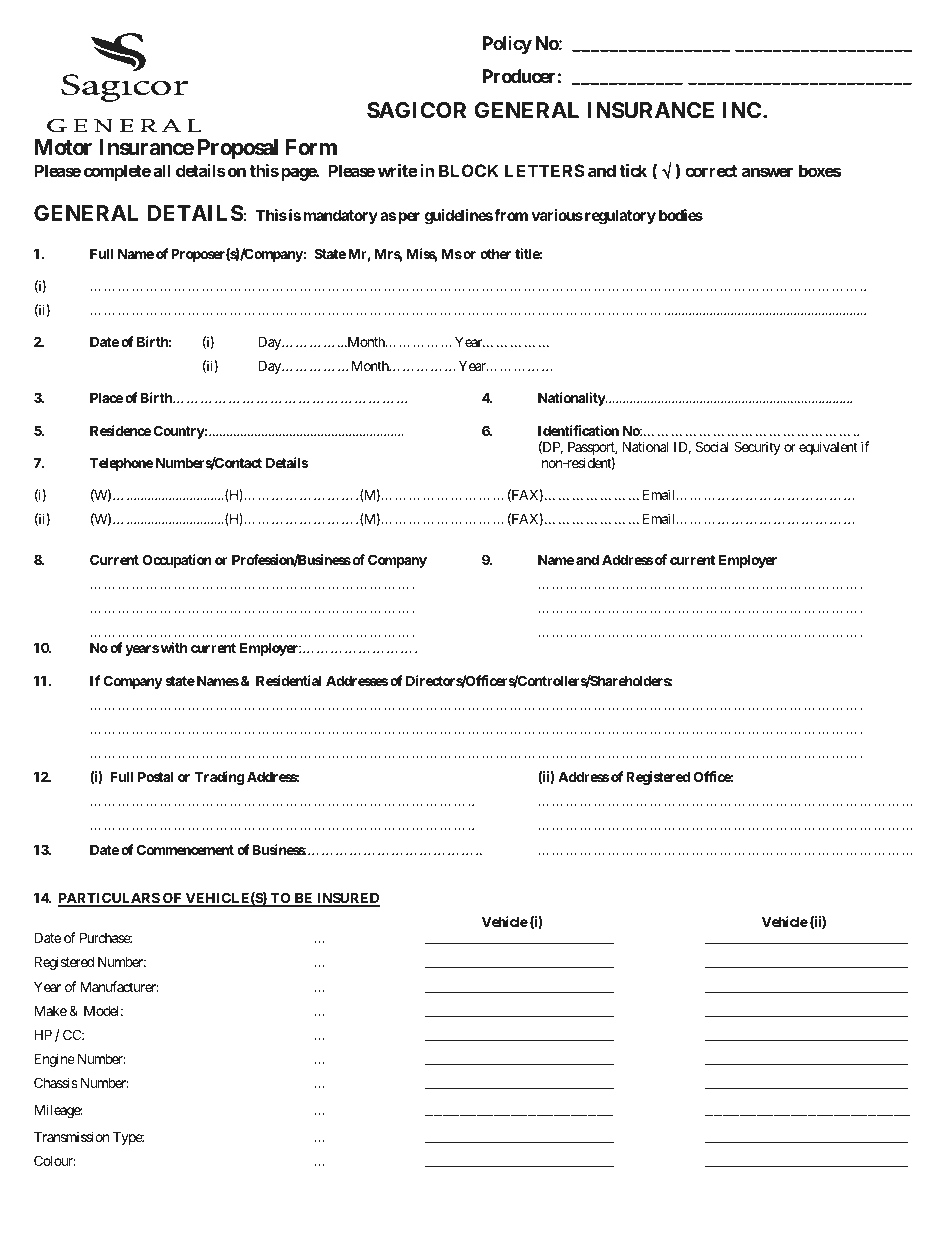 This document has width=952, height=1233. I want to click on Commencement, so click(185, 849).
